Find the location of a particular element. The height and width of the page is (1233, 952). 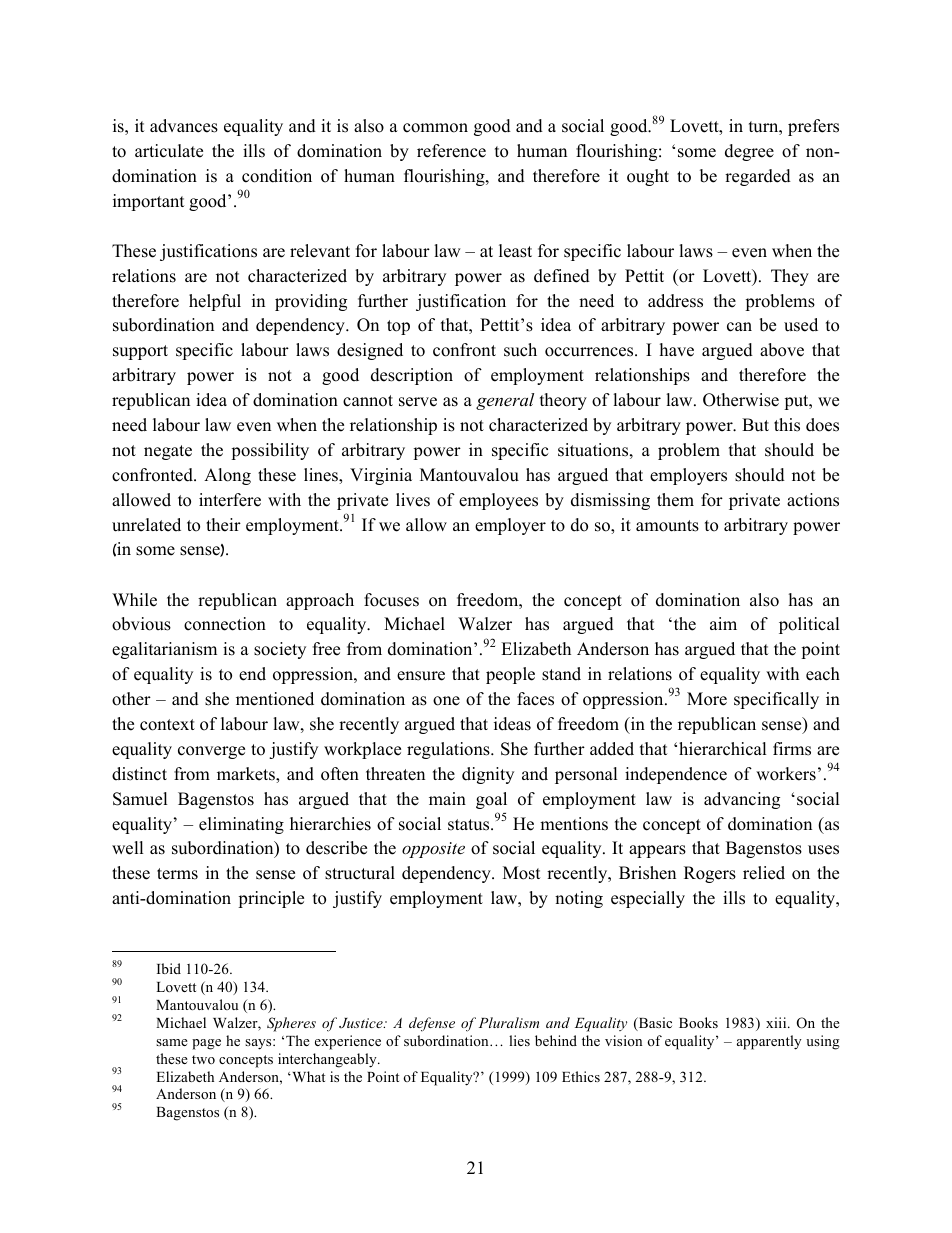

advancing is located at coordinates (742, 800).
